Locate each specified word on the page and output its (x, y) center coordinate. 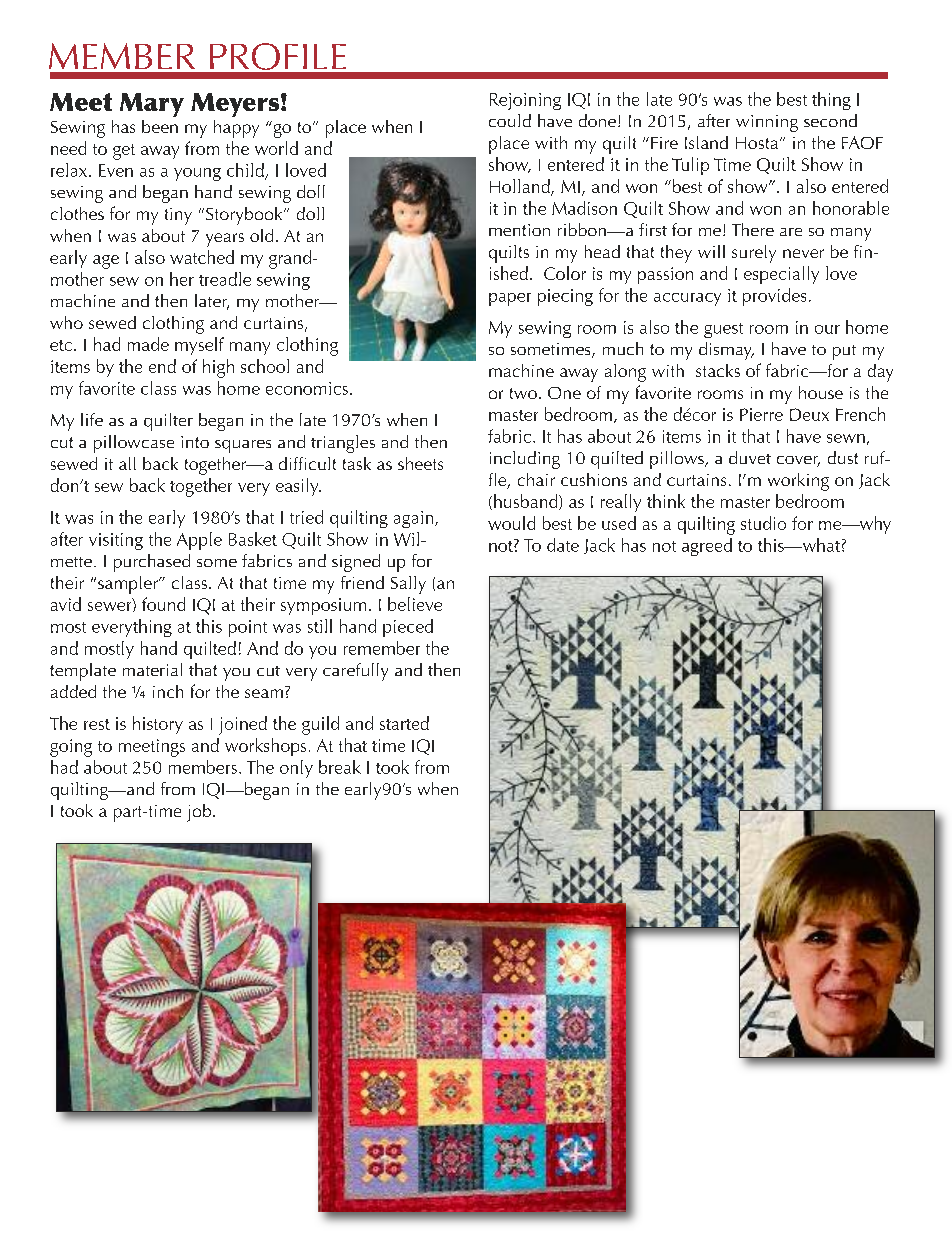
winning (767, 123)
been (160, 126)
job (200, 813)
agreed (707, 547)
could (510, 120)
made (148, 344)
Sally (408, 585)
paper (510, 299)
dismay (726, 351)
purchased (152, 563)
